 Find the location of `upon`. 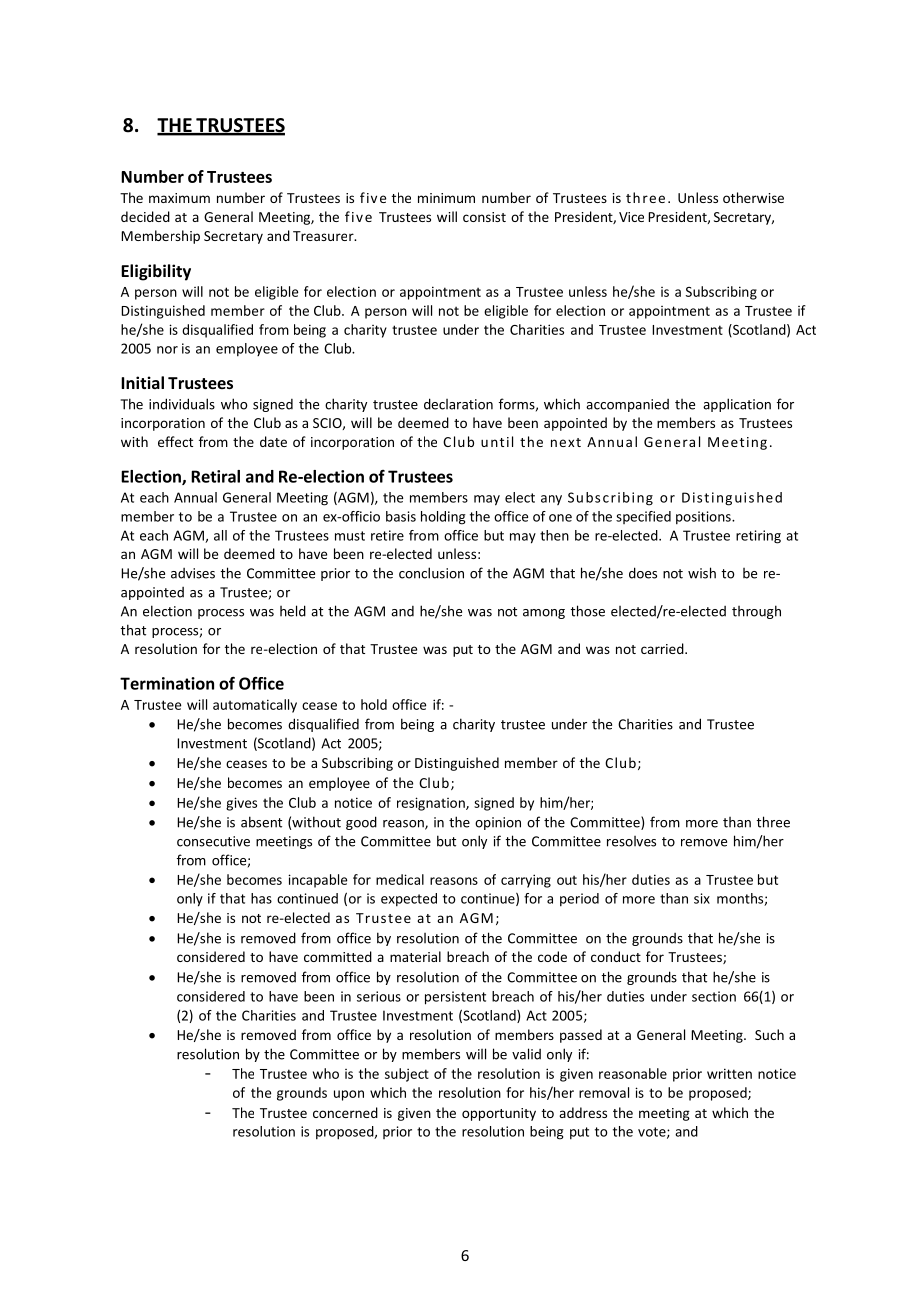

upon is located at coordinates (349, 1095).
